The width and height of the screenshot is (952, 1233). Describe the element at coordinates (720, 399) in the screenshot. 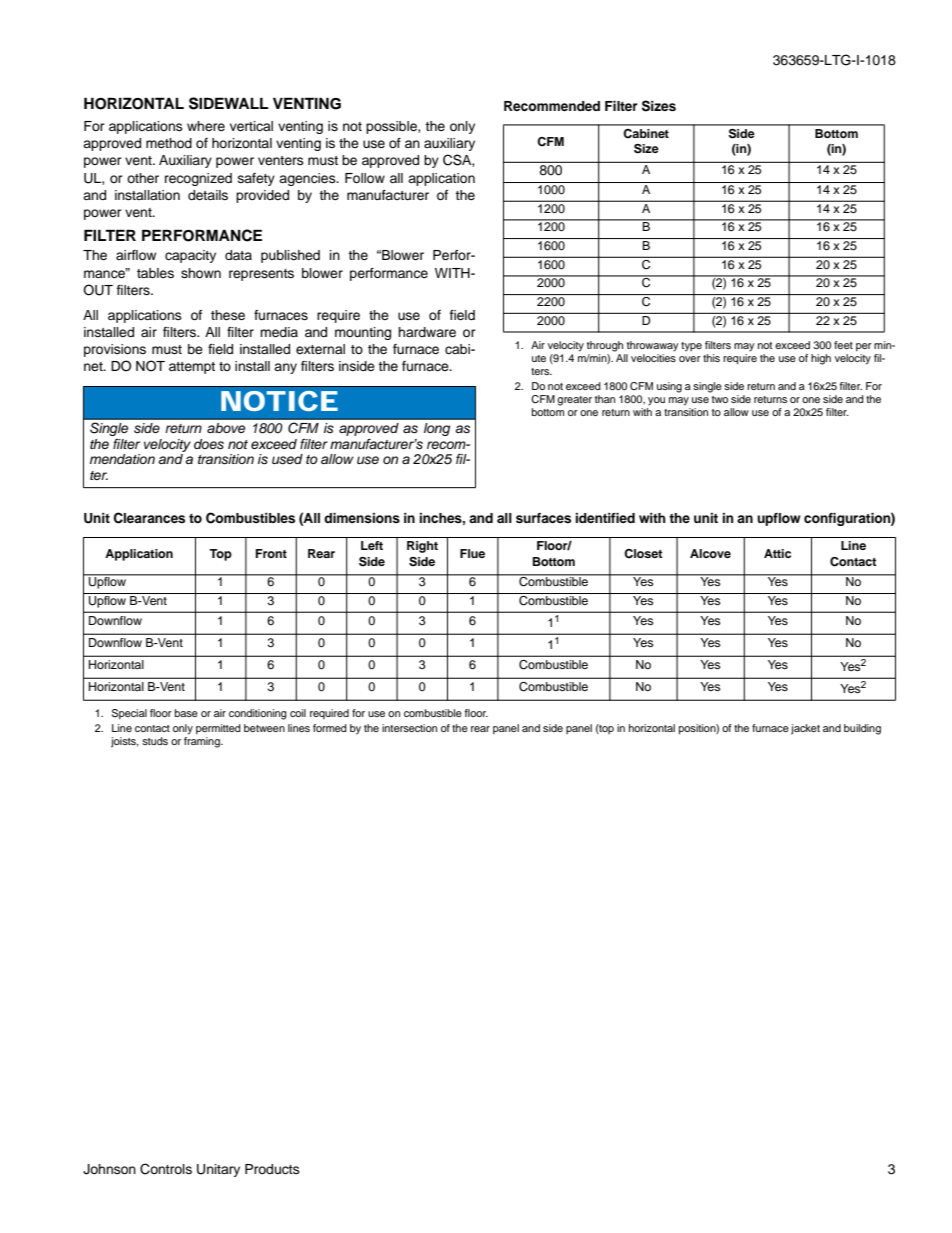

I see `two` at that location.
